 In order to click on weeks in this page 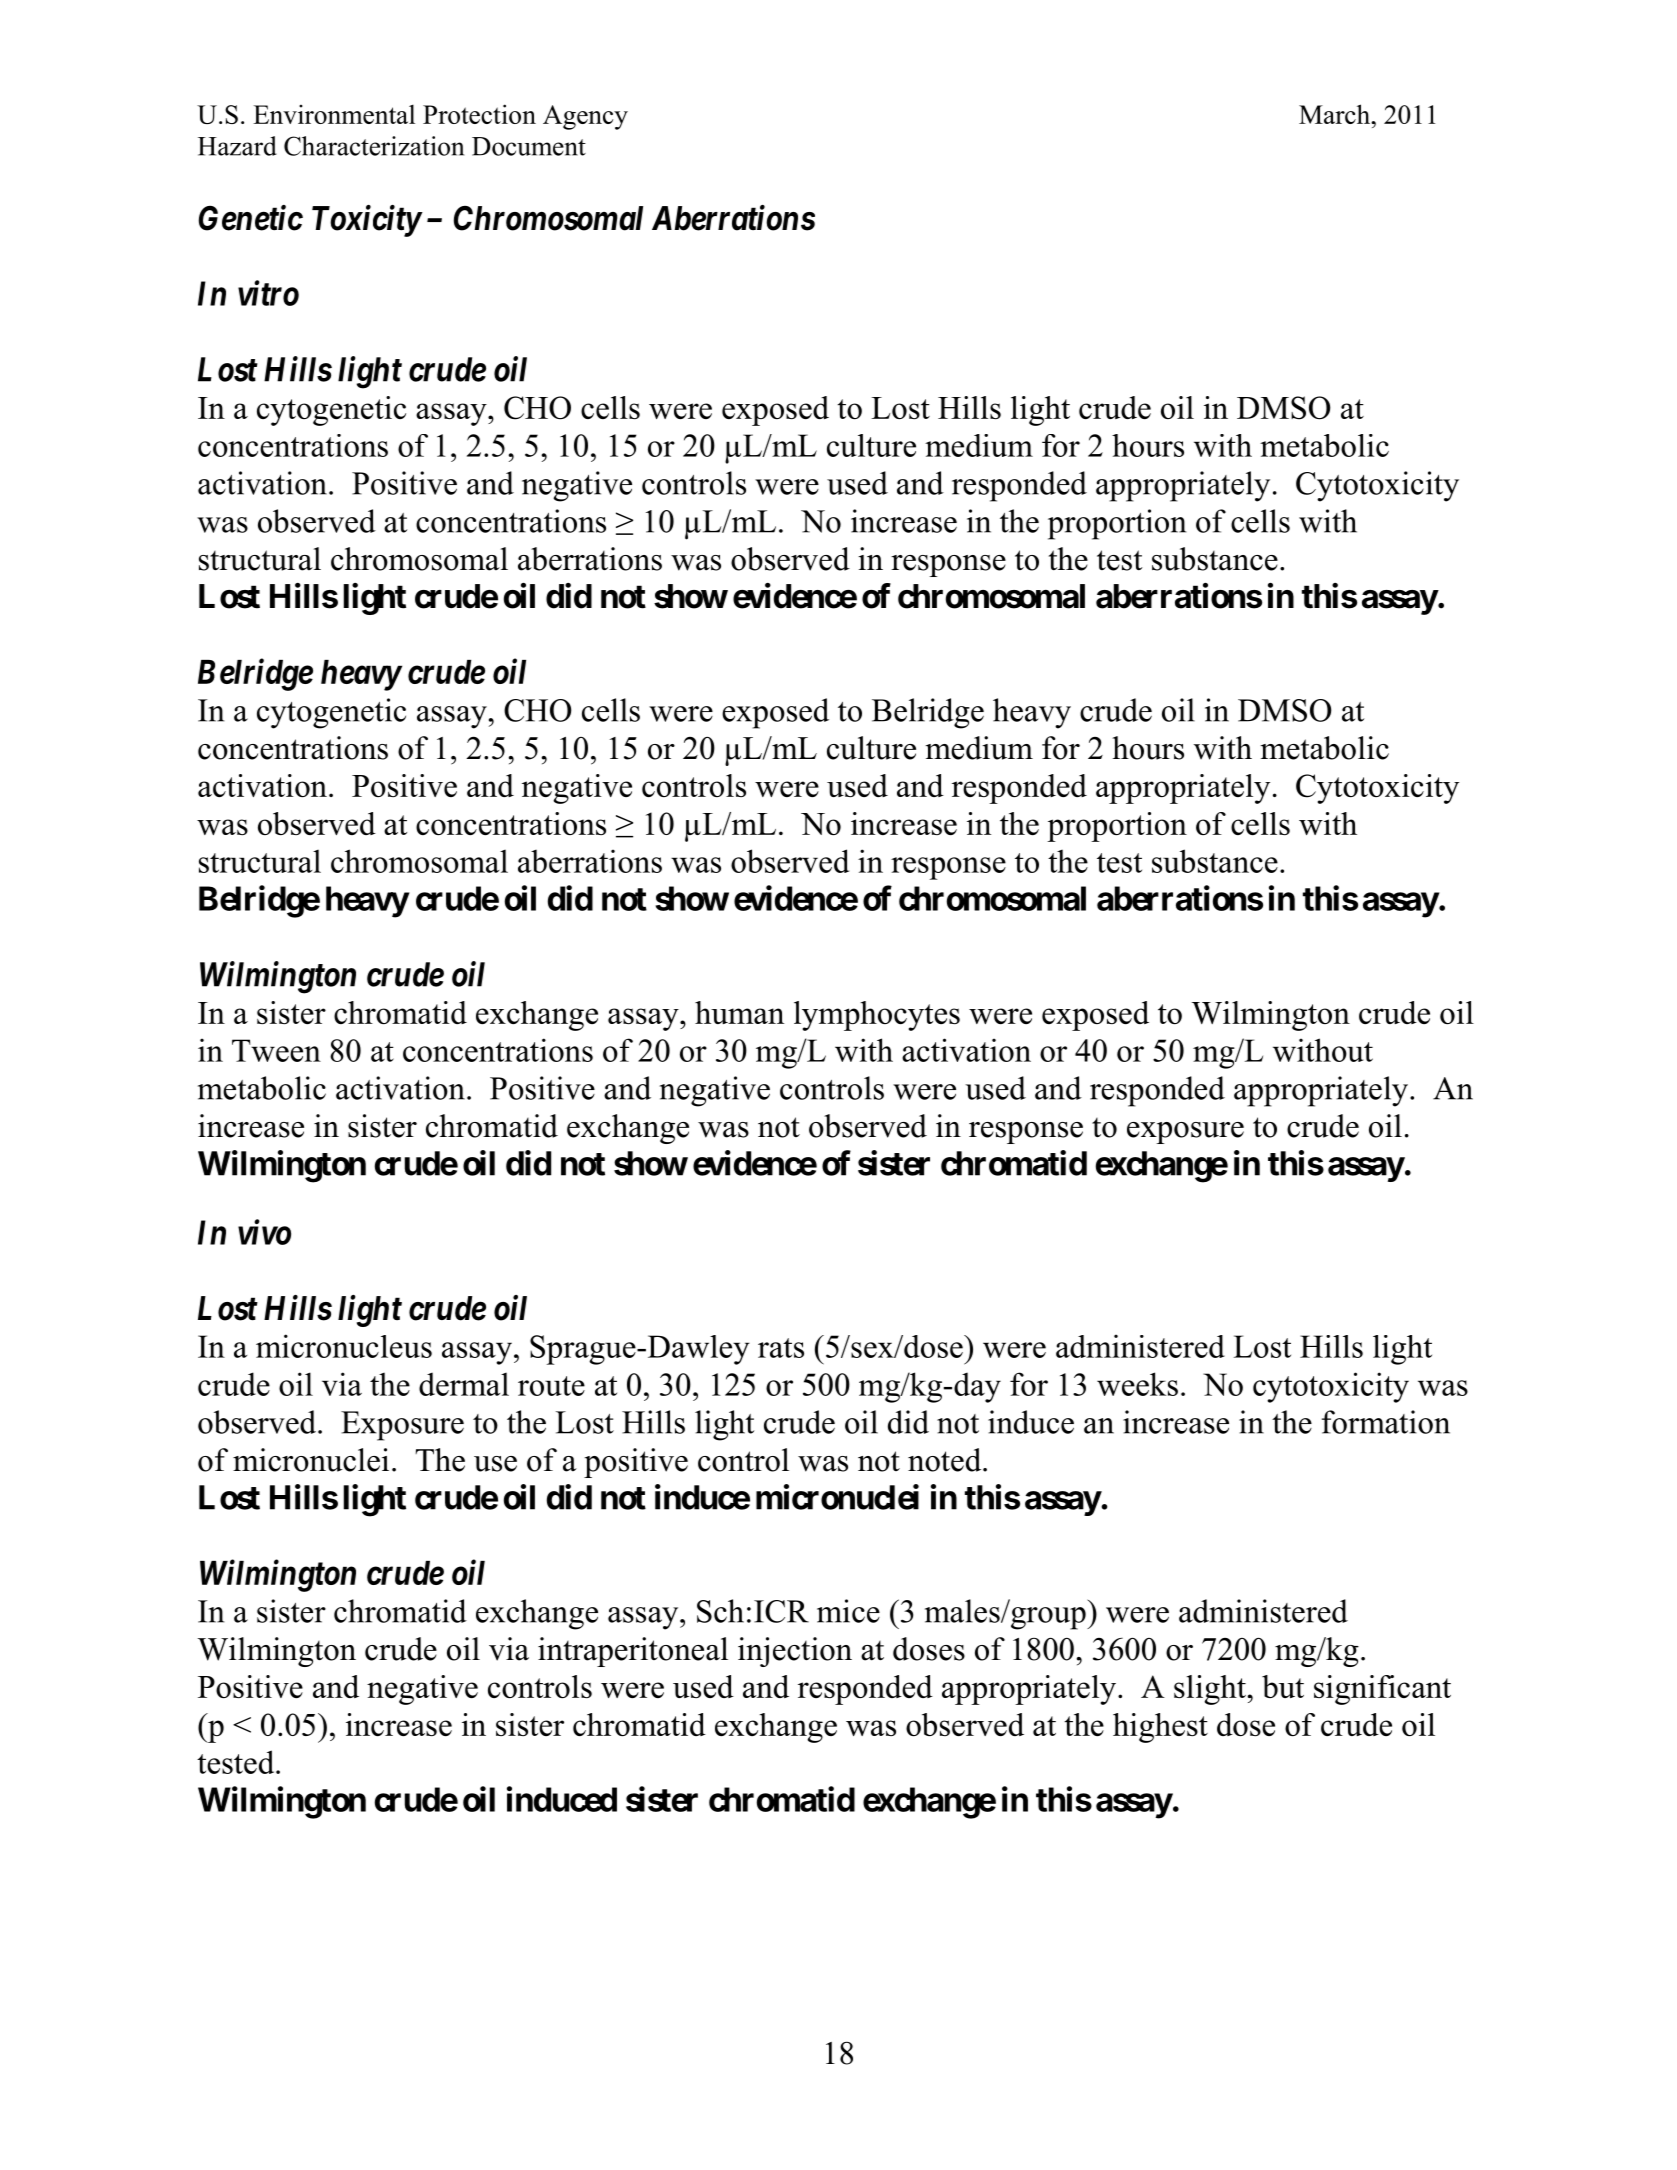, I will do `click(1137, 1384)`.
